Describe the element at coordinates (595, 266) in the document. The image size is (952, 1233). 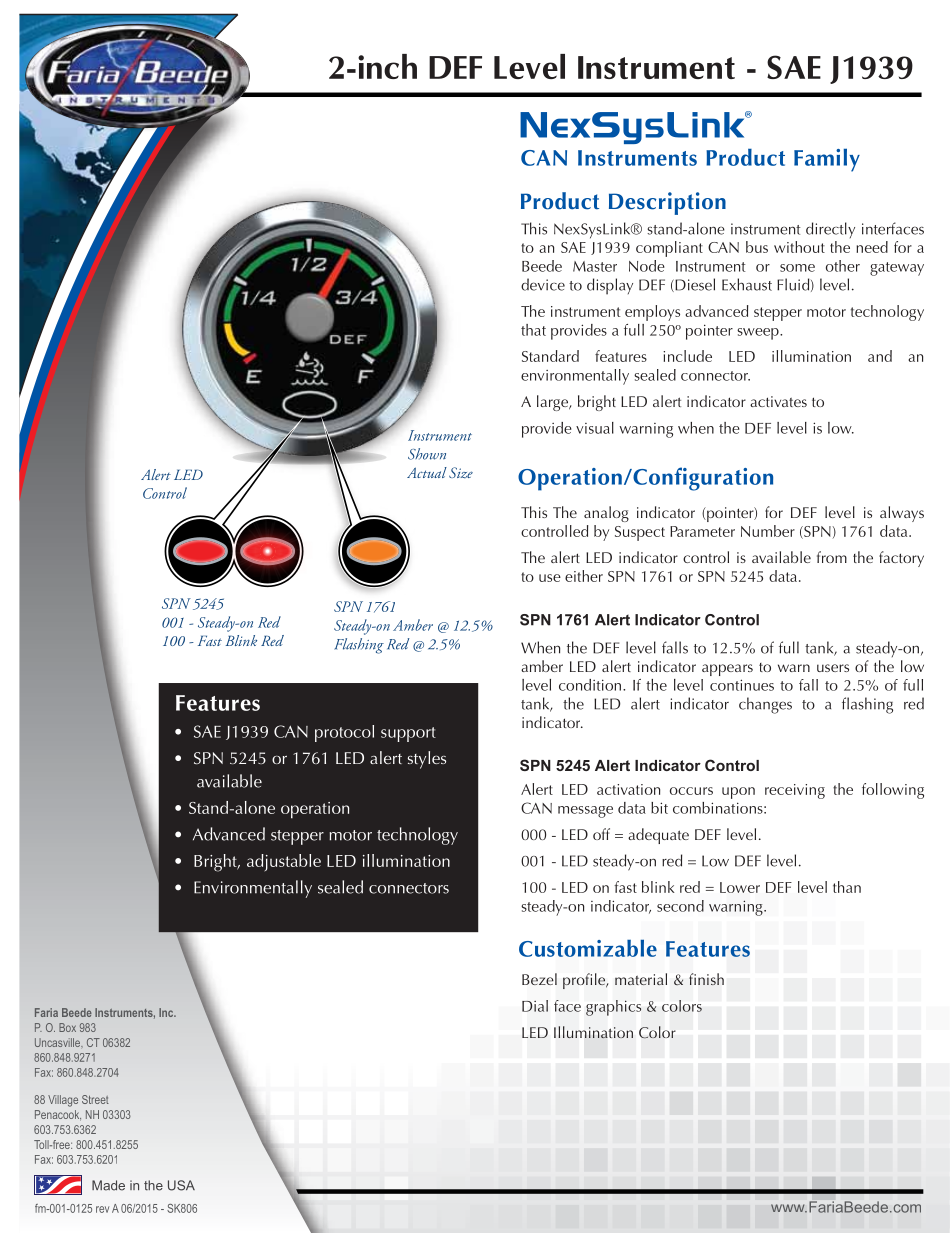
I see `Master` at that location.
